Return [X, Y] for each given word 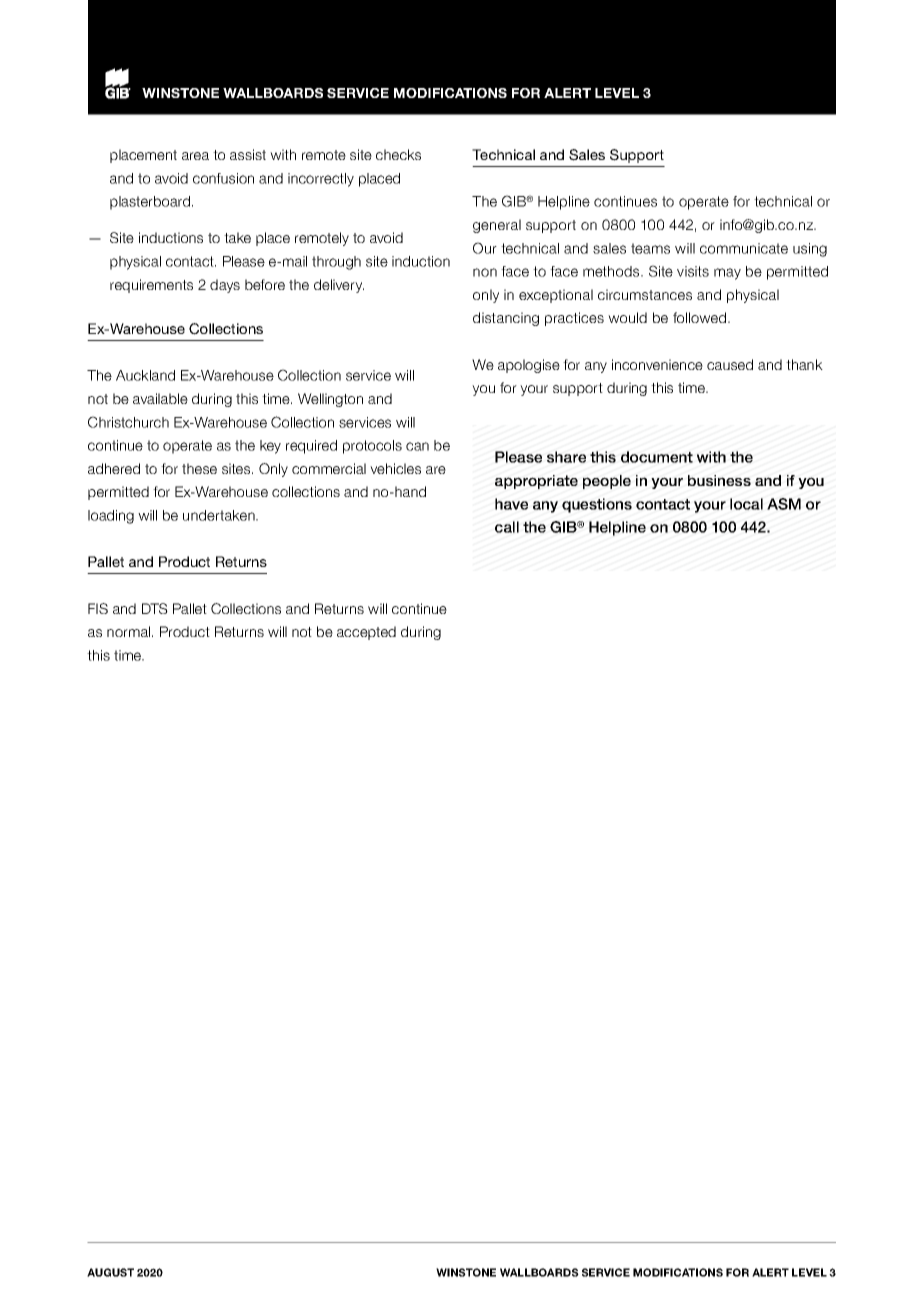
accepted [366, 633]
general [497, 226]
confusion [223, 178]
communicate [744, 248]
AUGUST [110, 1272]
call [507, 527]
